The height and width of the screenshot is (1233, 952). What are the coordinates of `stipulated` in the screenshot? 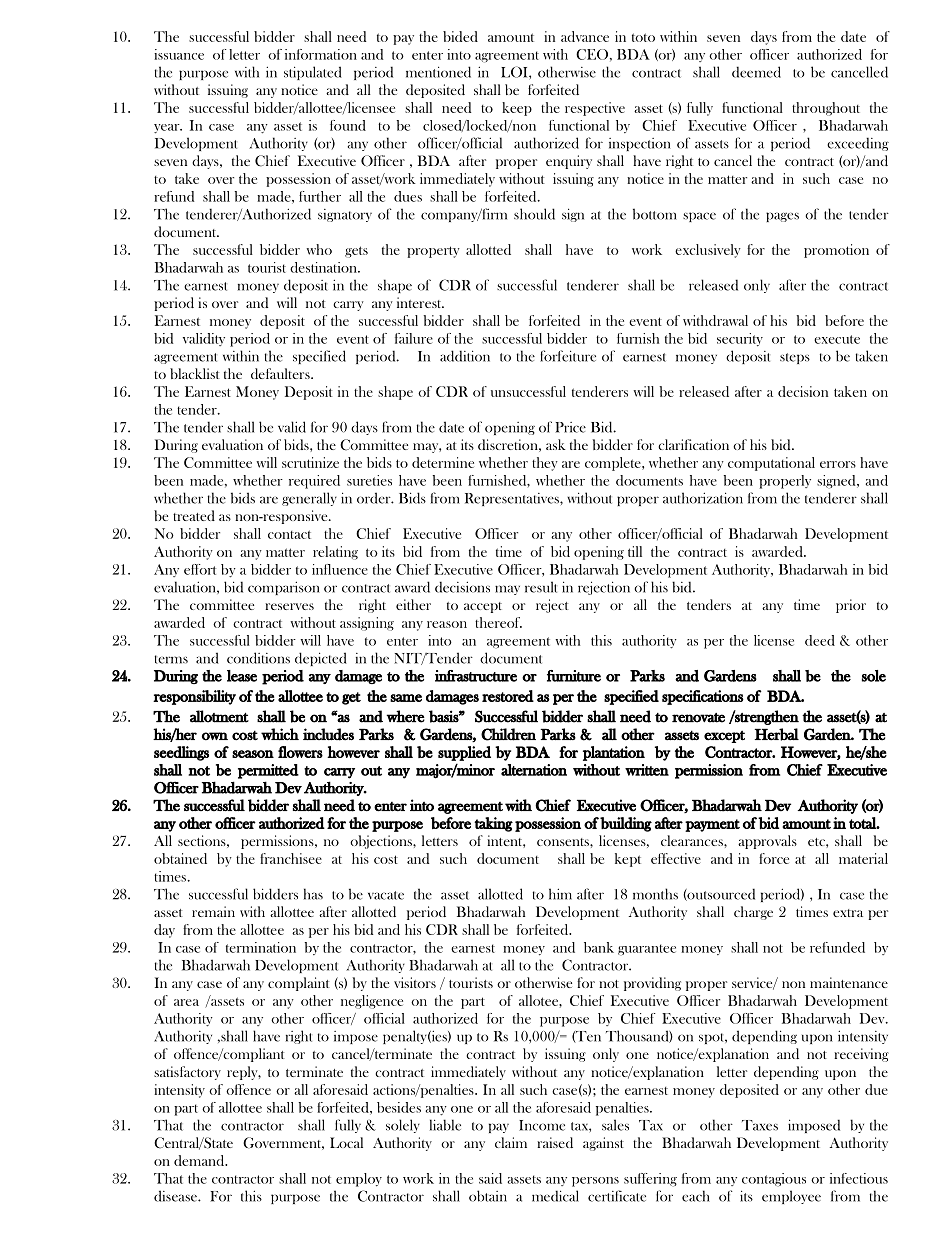 It's located at (313, 73).
